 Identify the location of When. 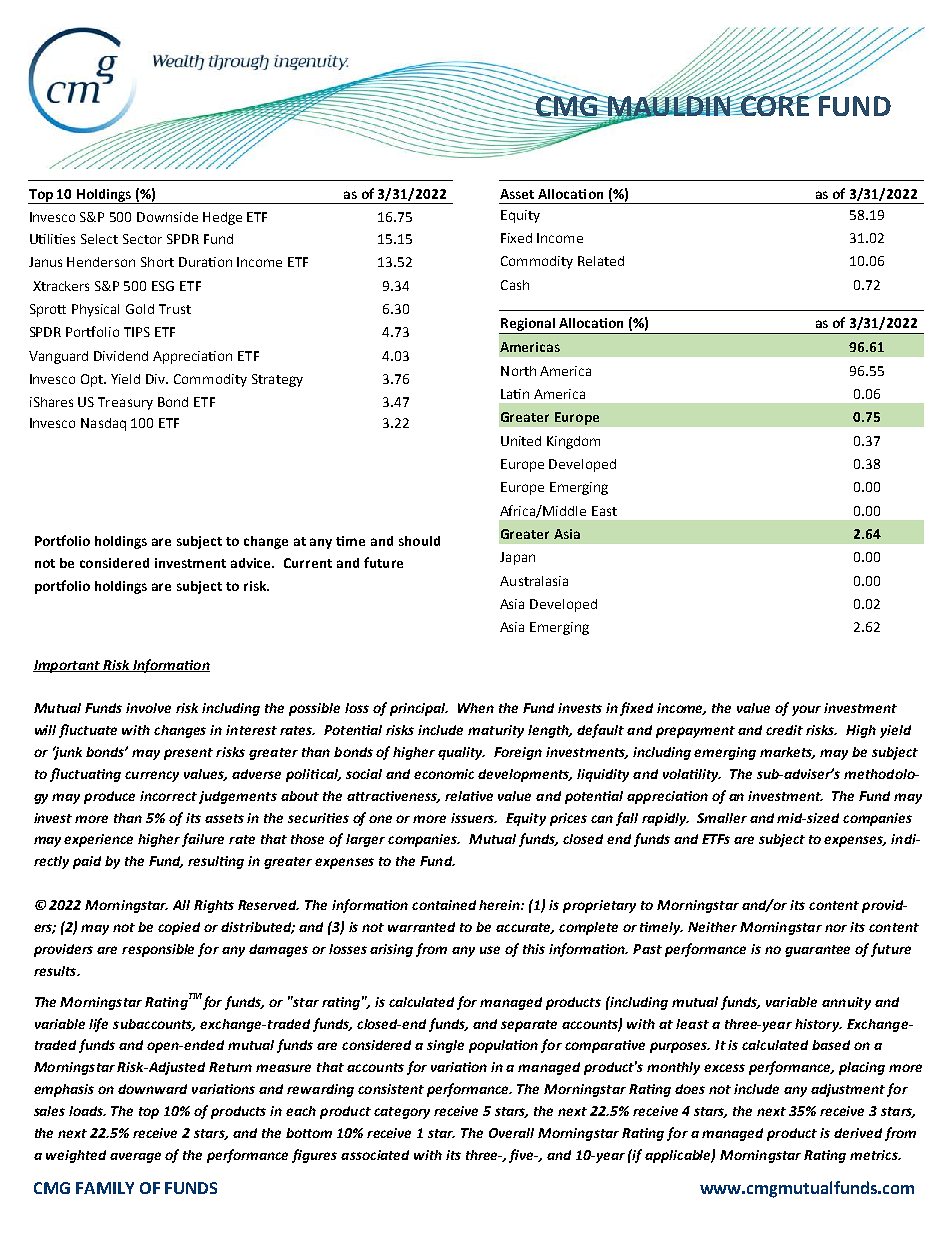
(476, 708).
